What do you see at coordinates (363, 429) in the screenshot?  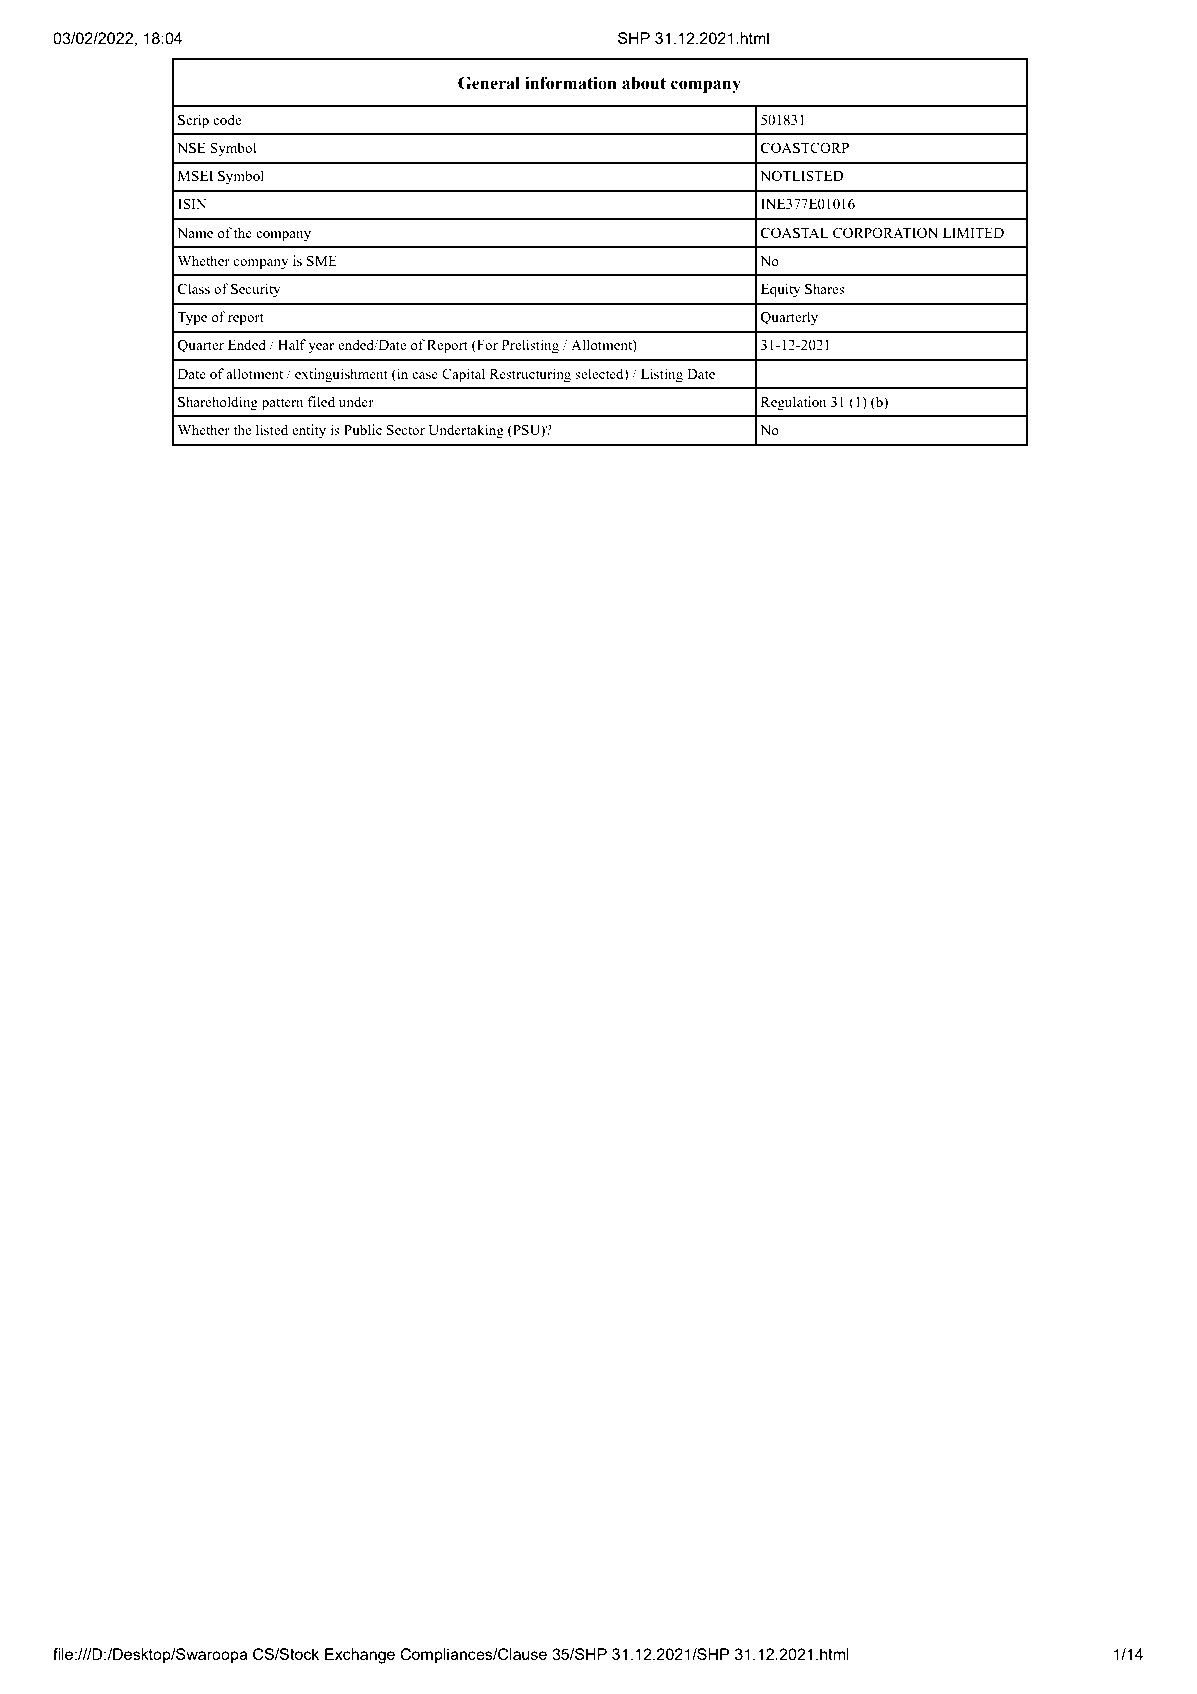 I see `Public` at bounding box center [363, 429].
